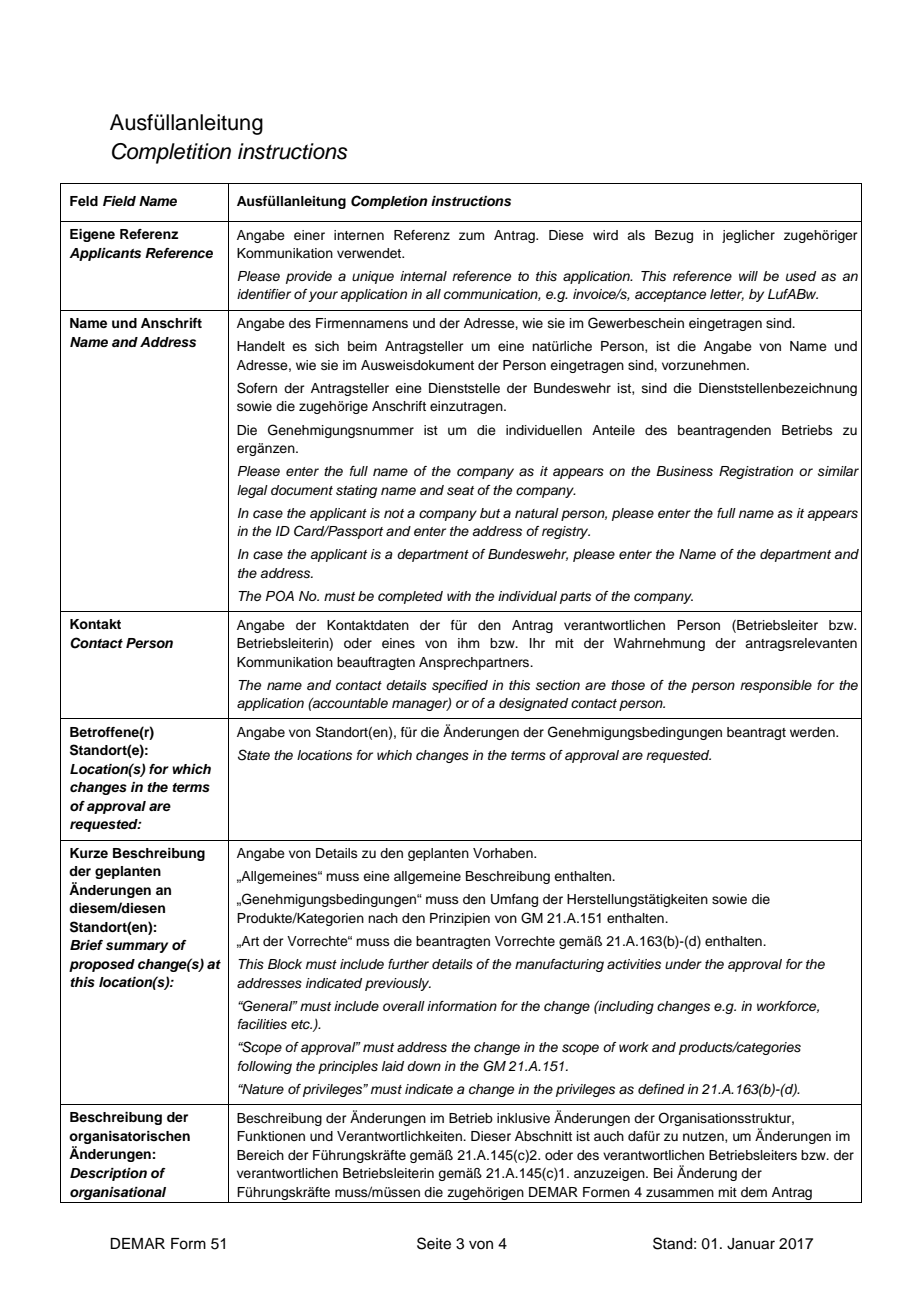 The image size is (924, 1308). Describe the element at coordinates (748, 276) in the screenshot. I see `will` at that location.
